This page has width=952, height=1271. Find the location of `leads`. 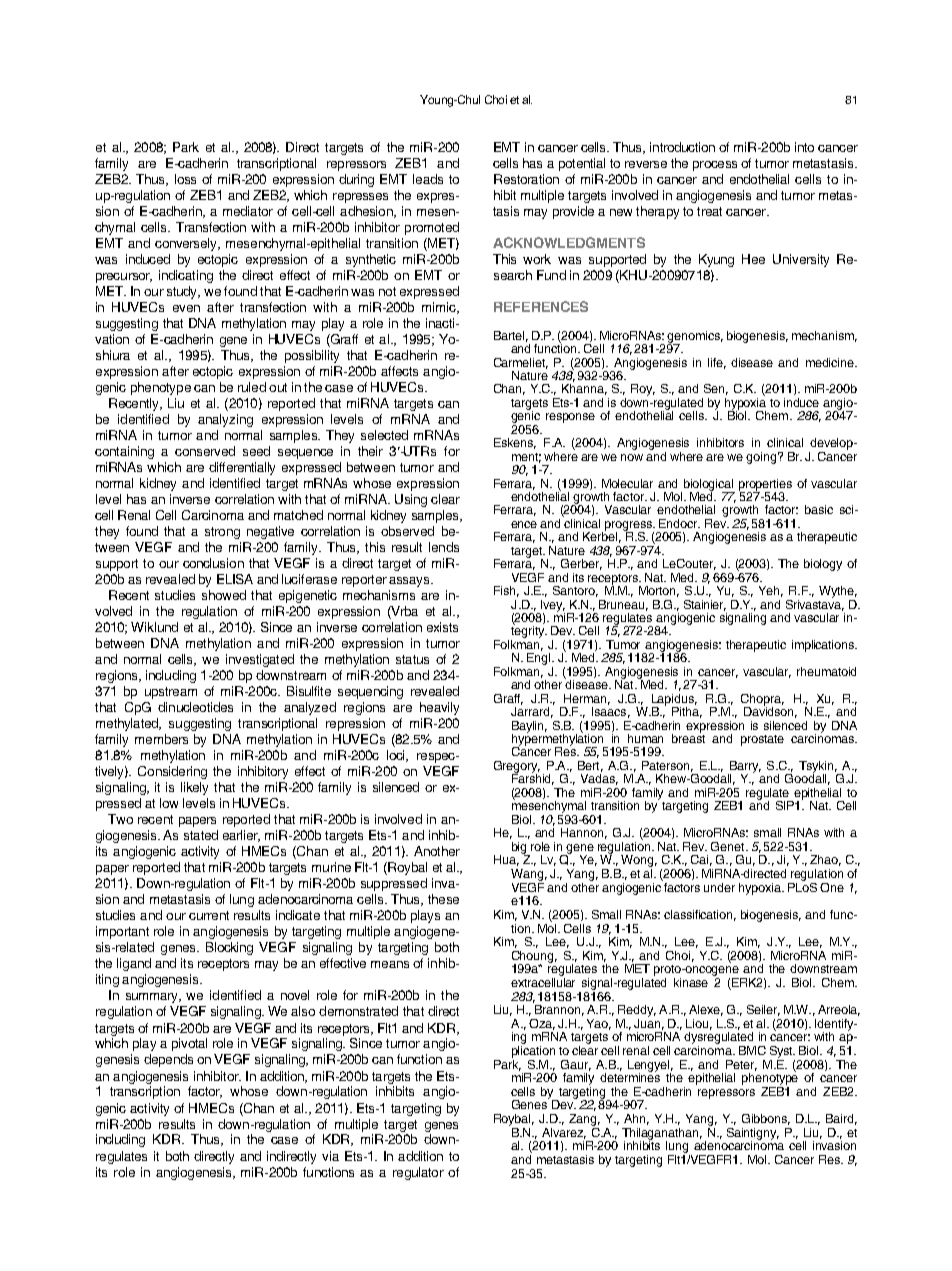

leads is located at coordinates (428, 179).
